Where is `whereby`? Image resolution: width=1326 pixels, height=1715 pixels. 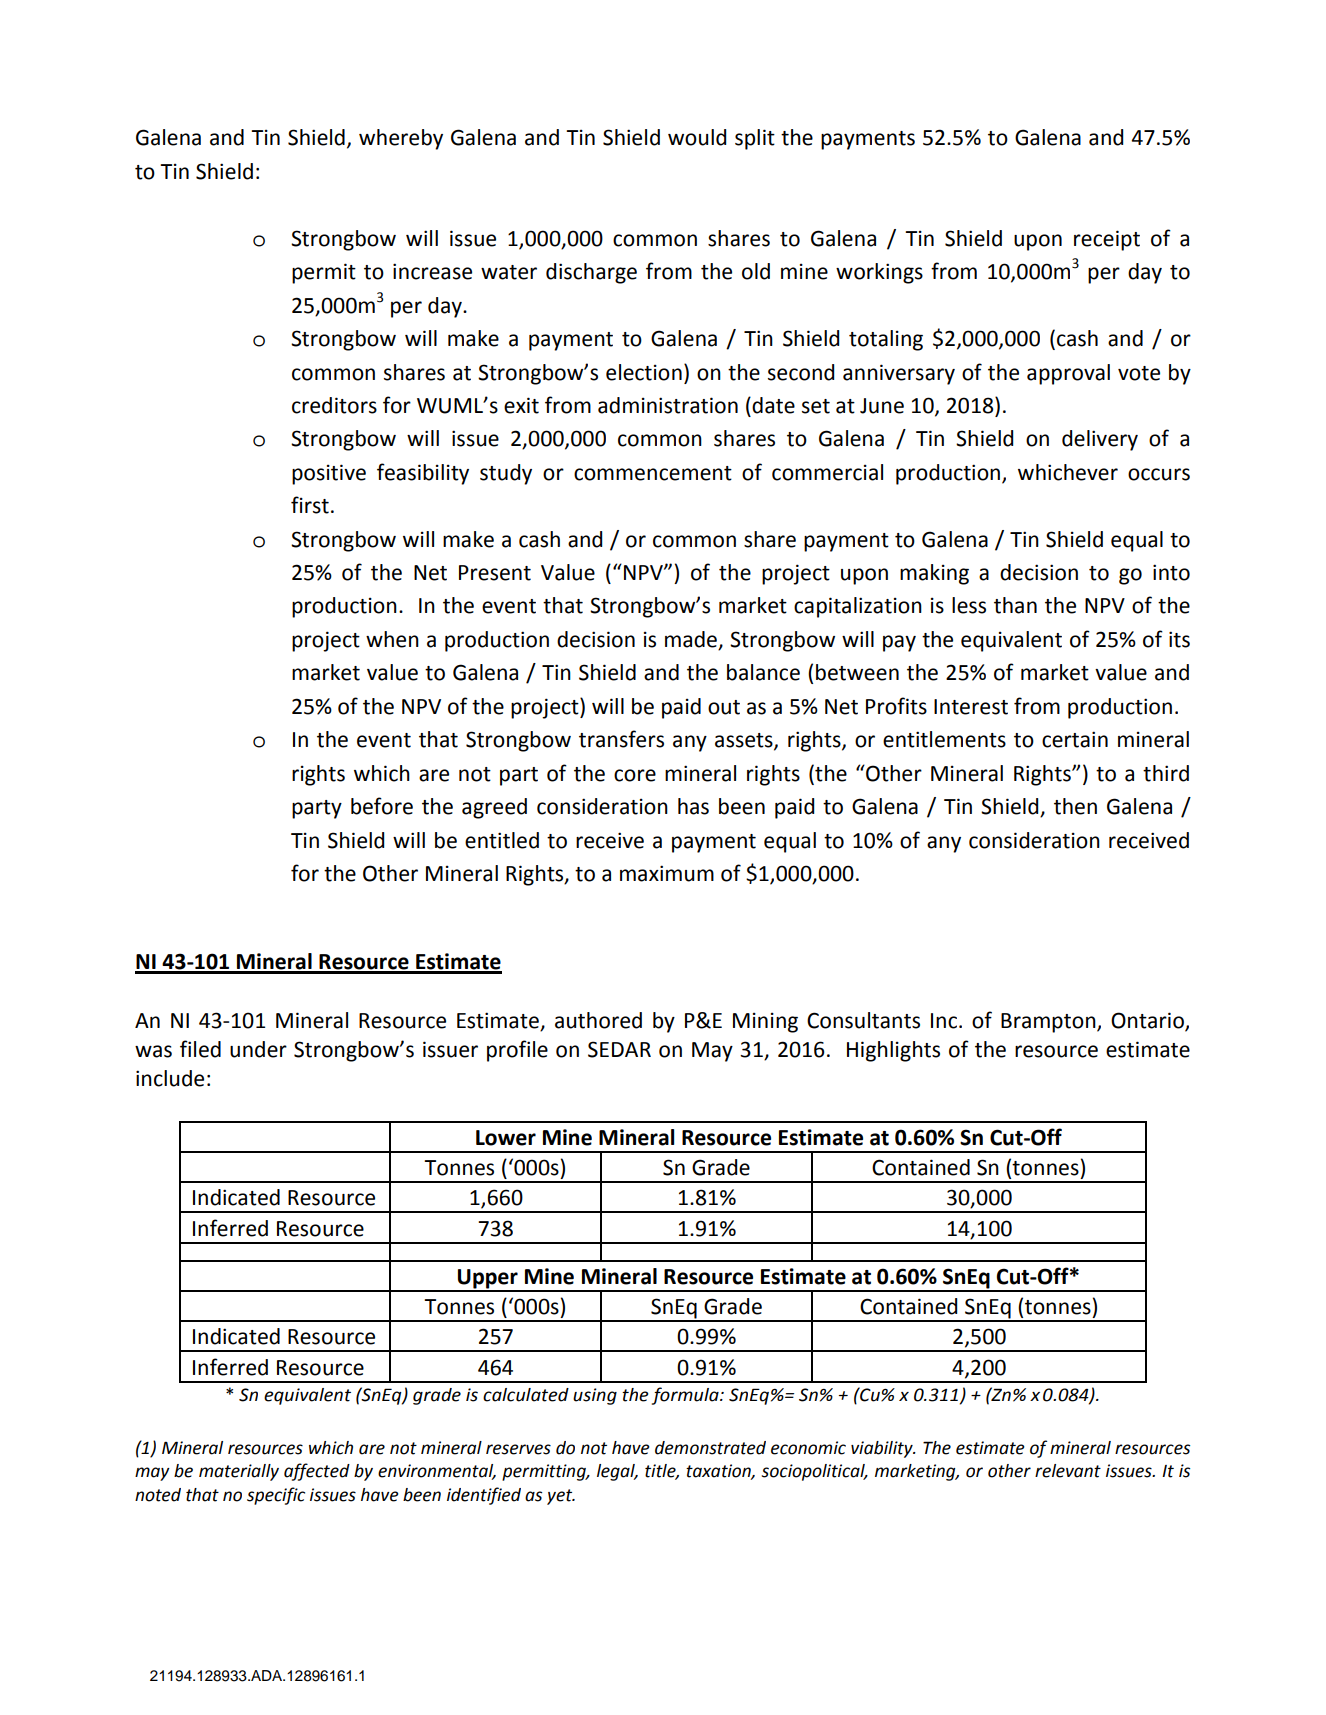 whereby is located at coordinates (401, 139).
